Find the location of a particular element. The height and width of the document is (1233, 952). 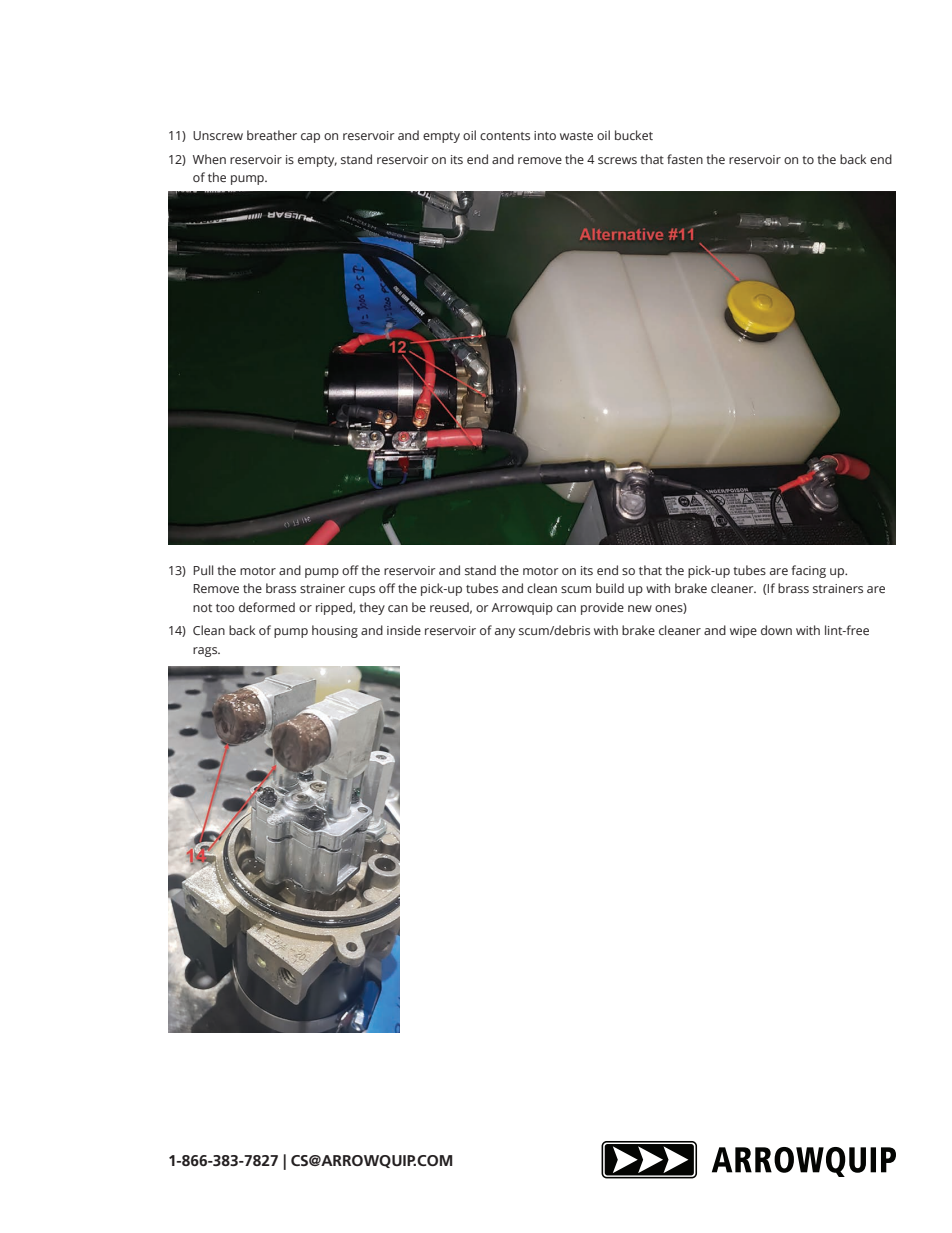

breather is located at coordinates (272, 135).
